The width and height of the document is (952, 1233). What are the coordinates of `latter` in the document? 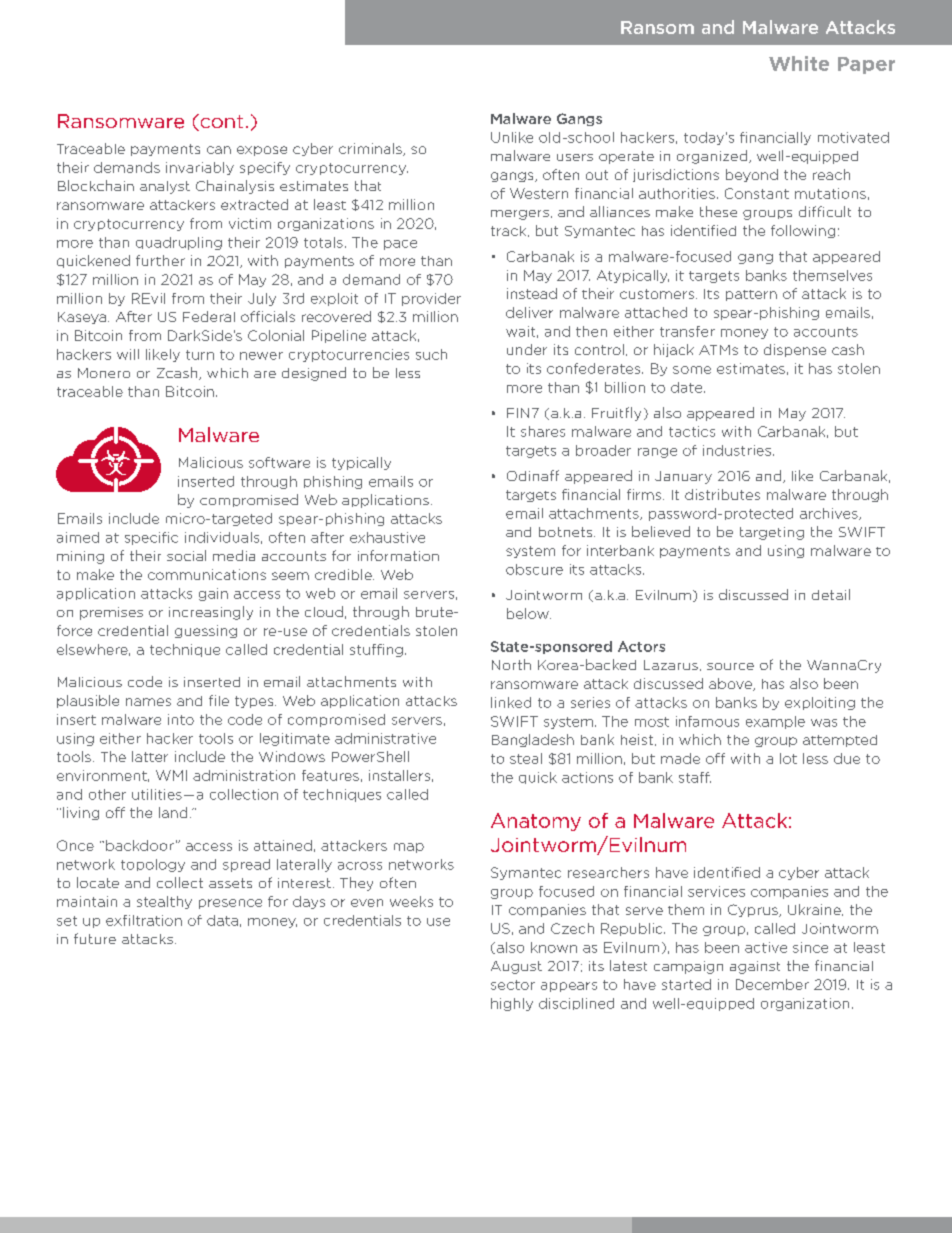 It's located at (150, 756).
